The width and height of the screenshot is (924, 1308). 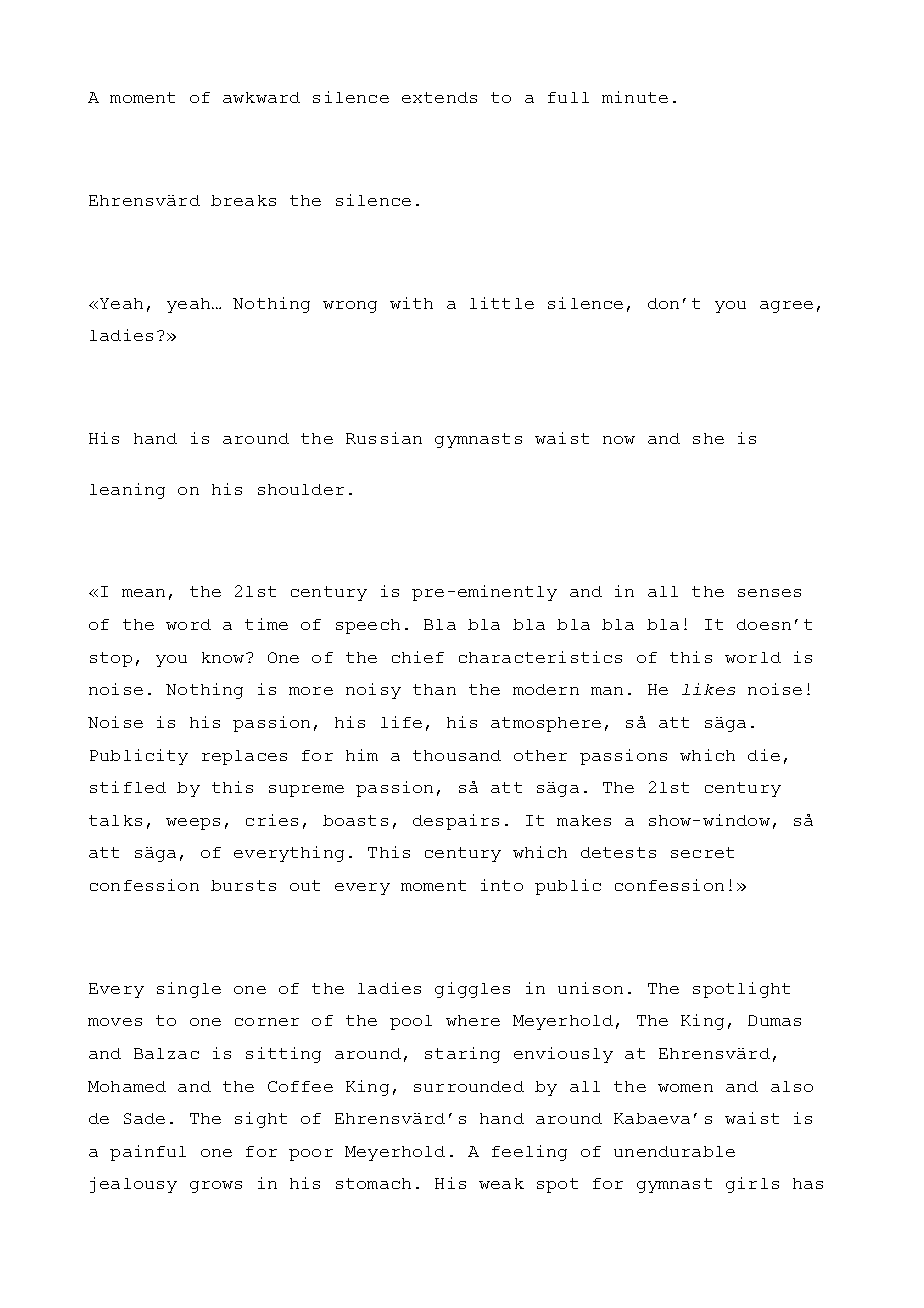 I want to click on weak, so click(x=501, y=1183).
